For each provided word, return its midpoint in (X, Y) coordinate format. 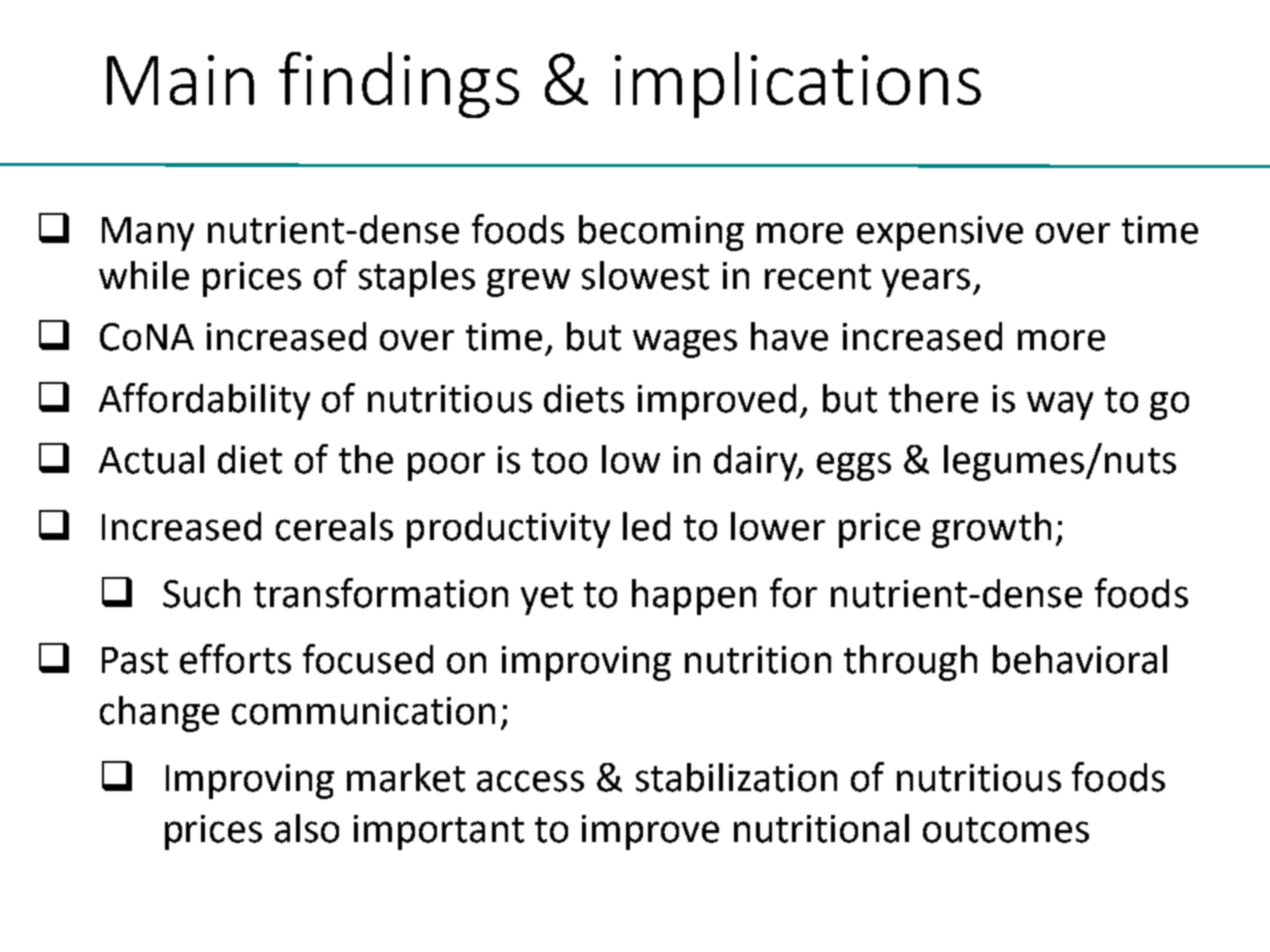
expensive (940, 233)
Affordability (204, 401)
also (307, 828)
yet (547, 598)
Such (201, 593)
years (926, 282)
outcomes (1006, 830)
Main (180, 80)
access (530, 781)
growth (991, 530)
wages (685, 343)
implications (798, 85)
